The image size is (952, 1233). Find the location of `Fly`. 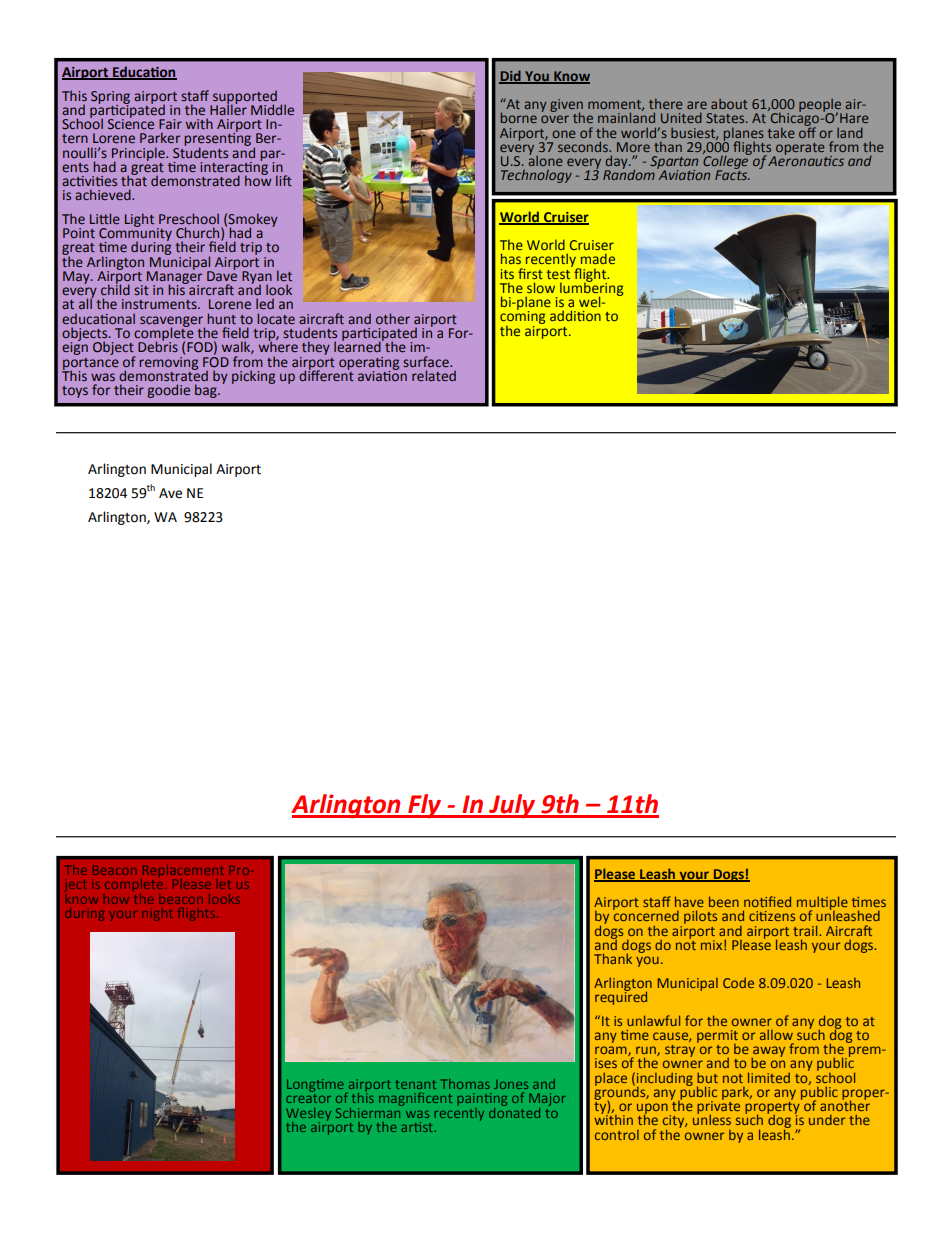

Fly is located at coordinates (425, 806).
